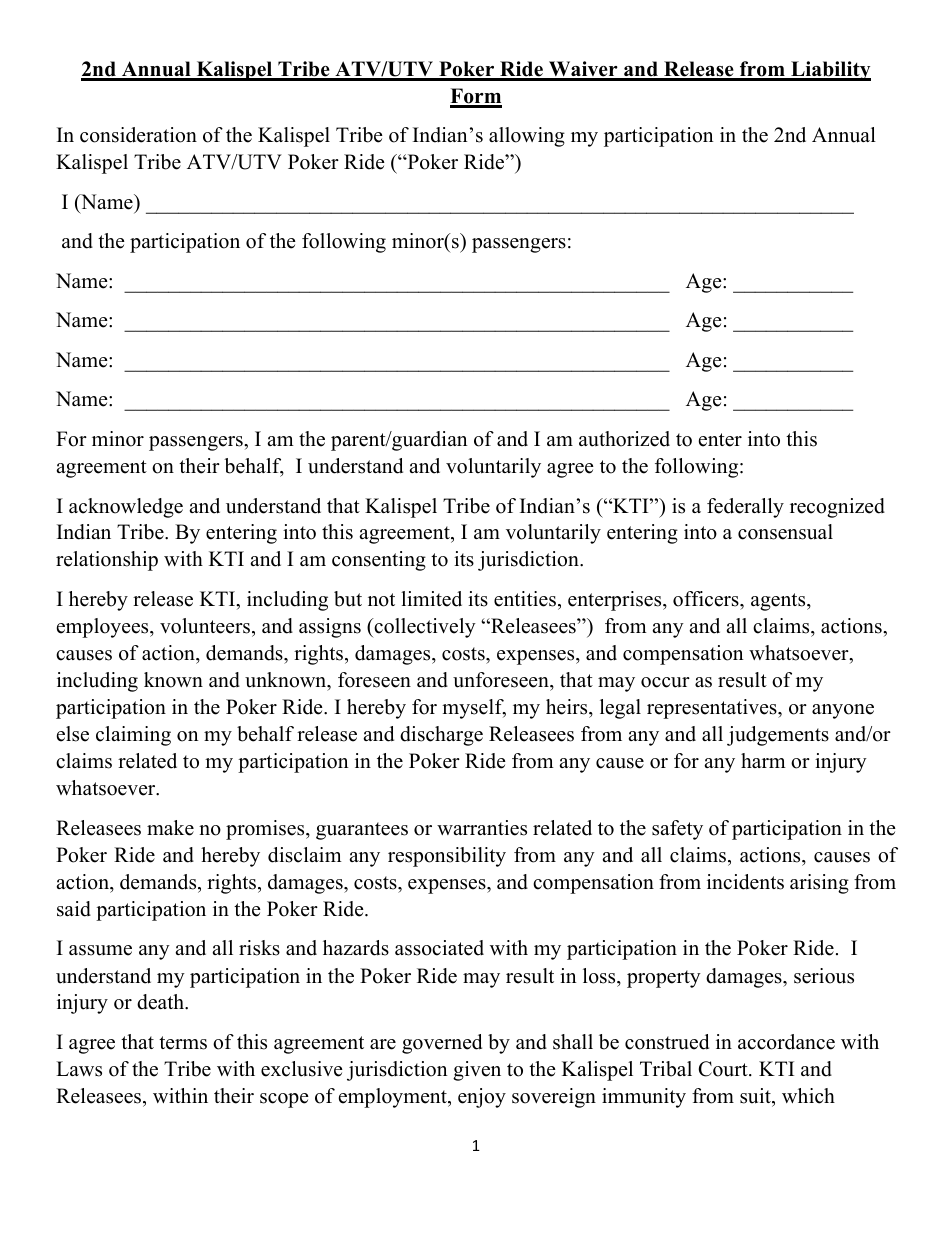  What do you see at coordinates (183, 1043) in the screenshot?
I see `terms` at bounding box center [183, 1043].
